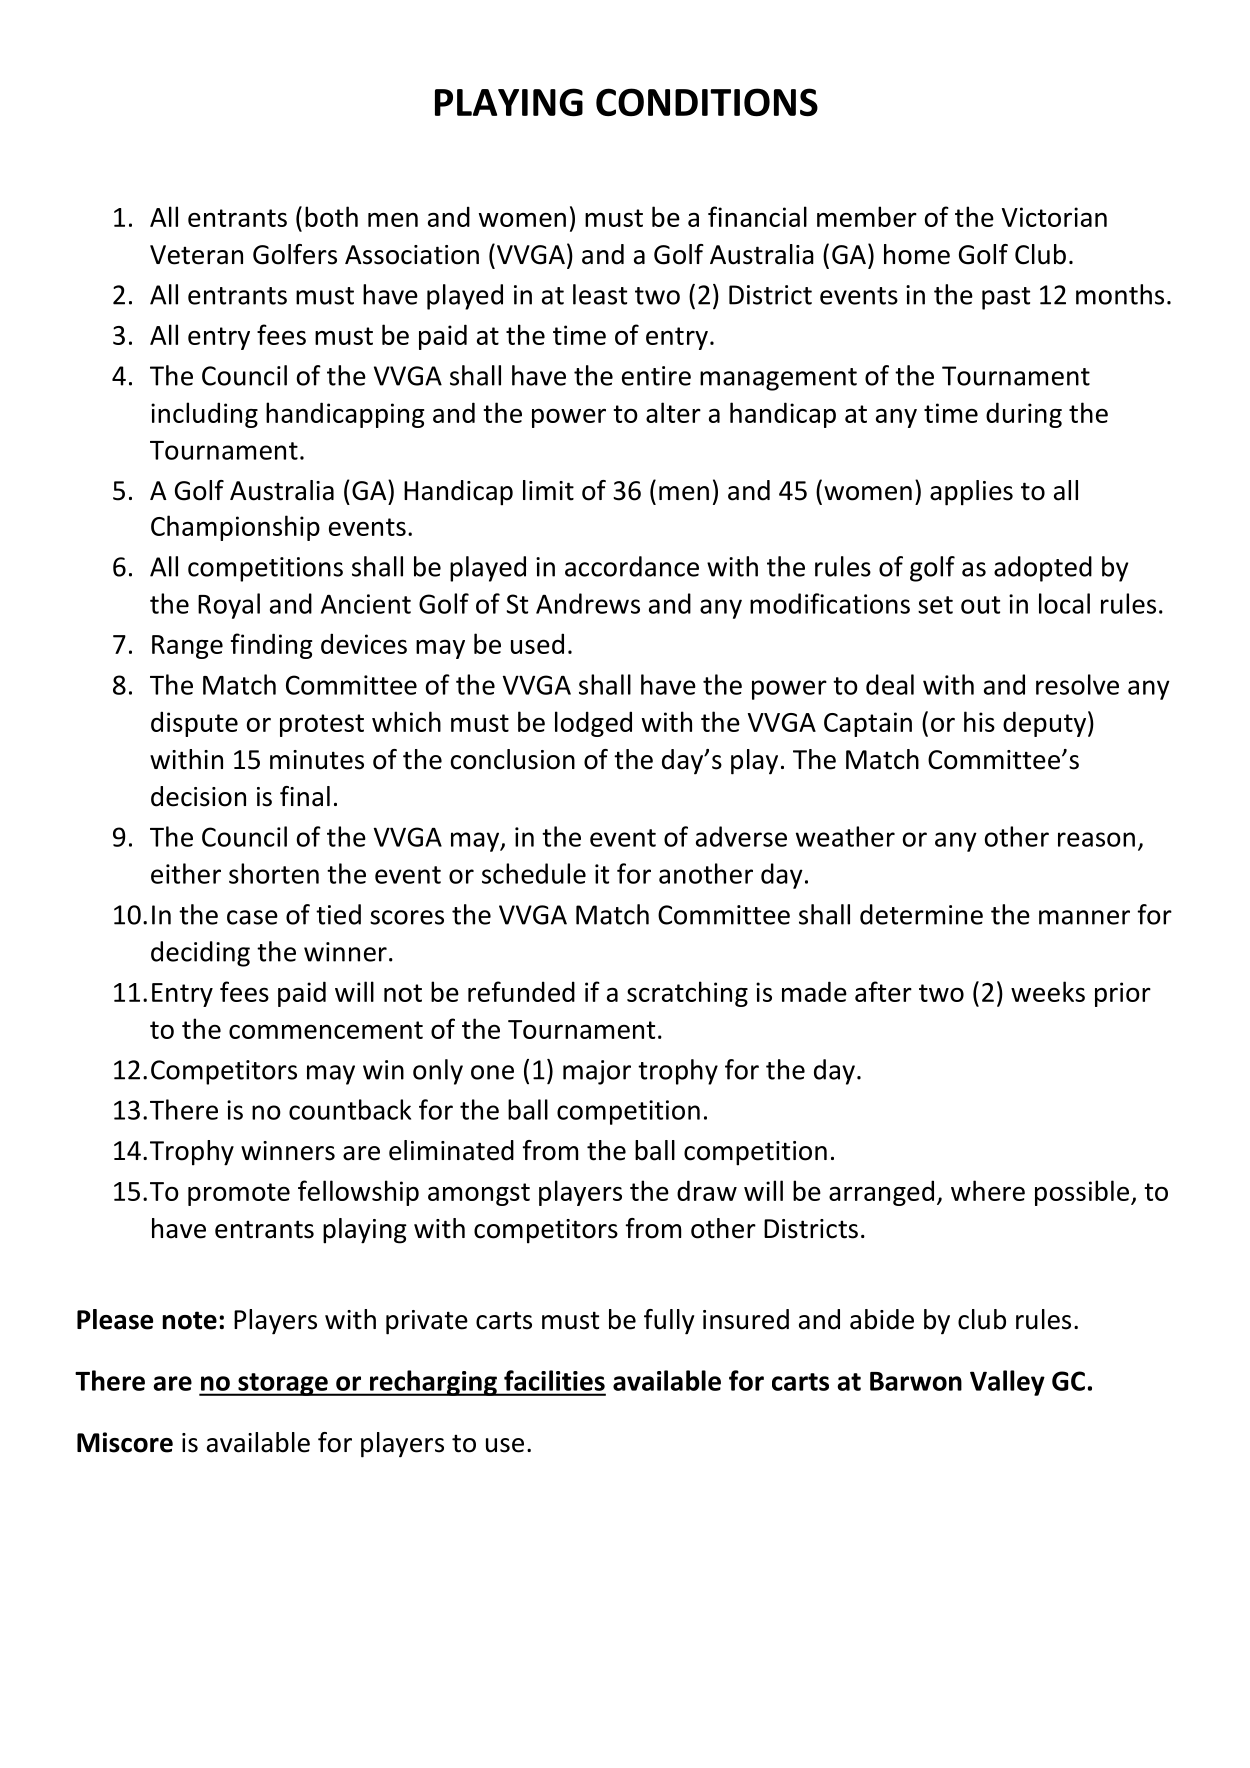 The image size is (1250, 1768). What do you see at coordinates (1024, 415) in the document?
I see `during` at bounding box center [1024, 415].
